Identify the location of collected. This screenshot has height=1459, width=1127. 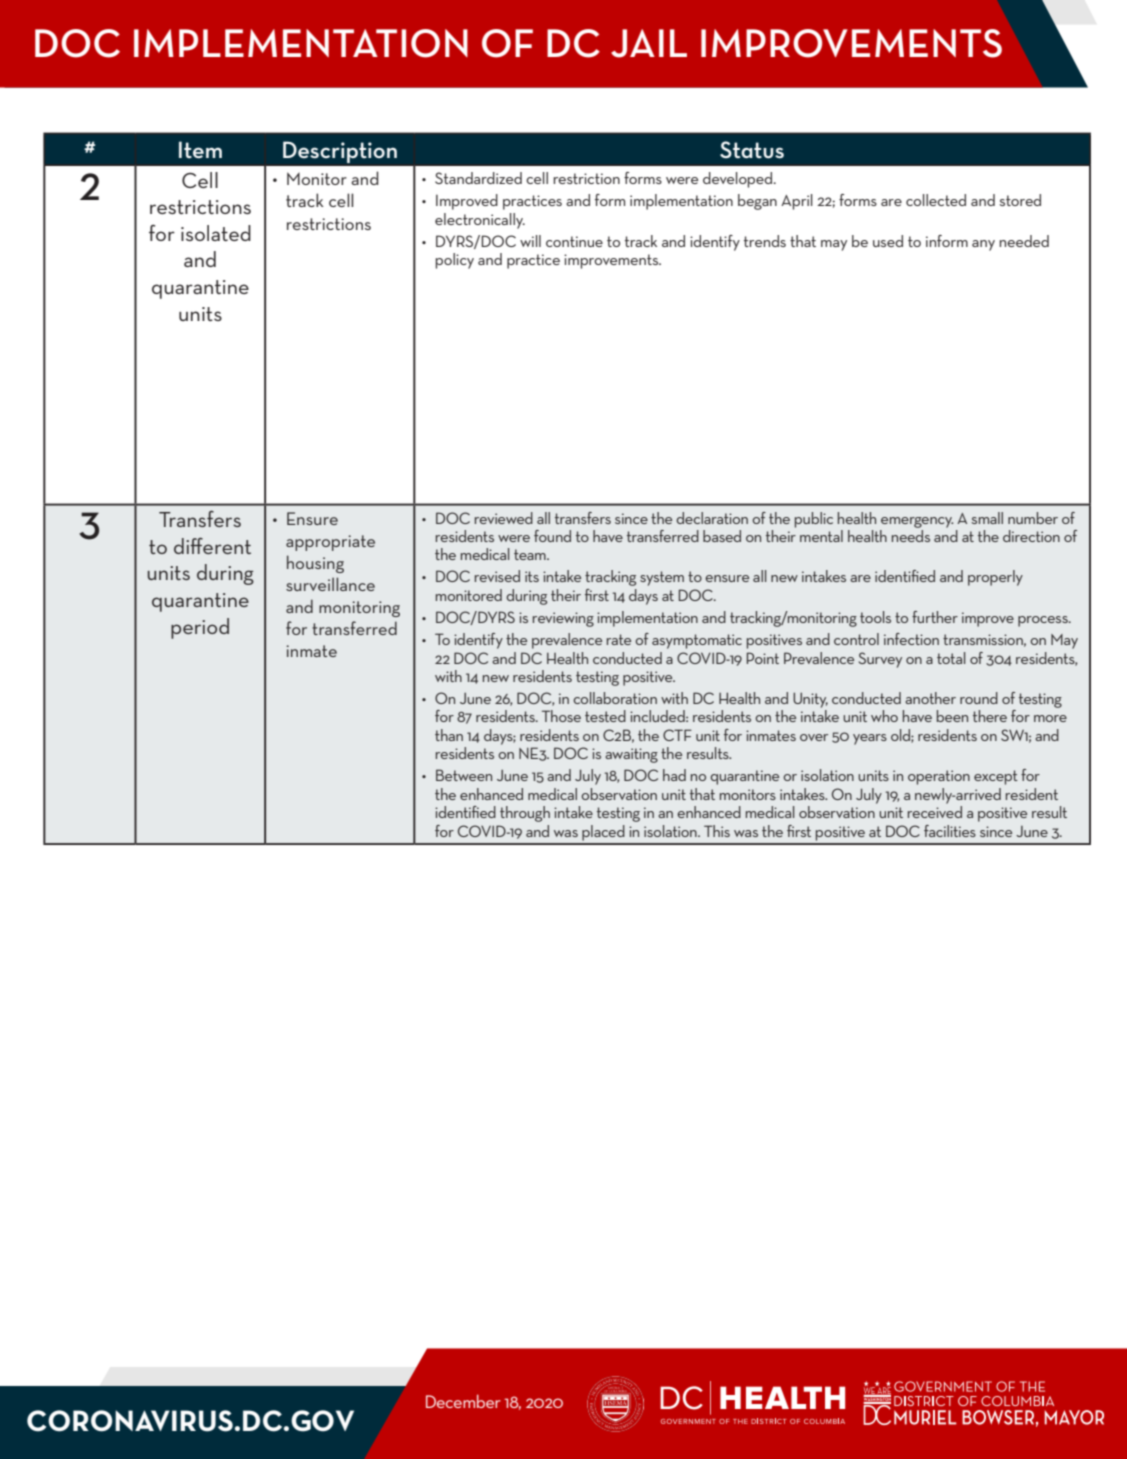
(936, 200).
